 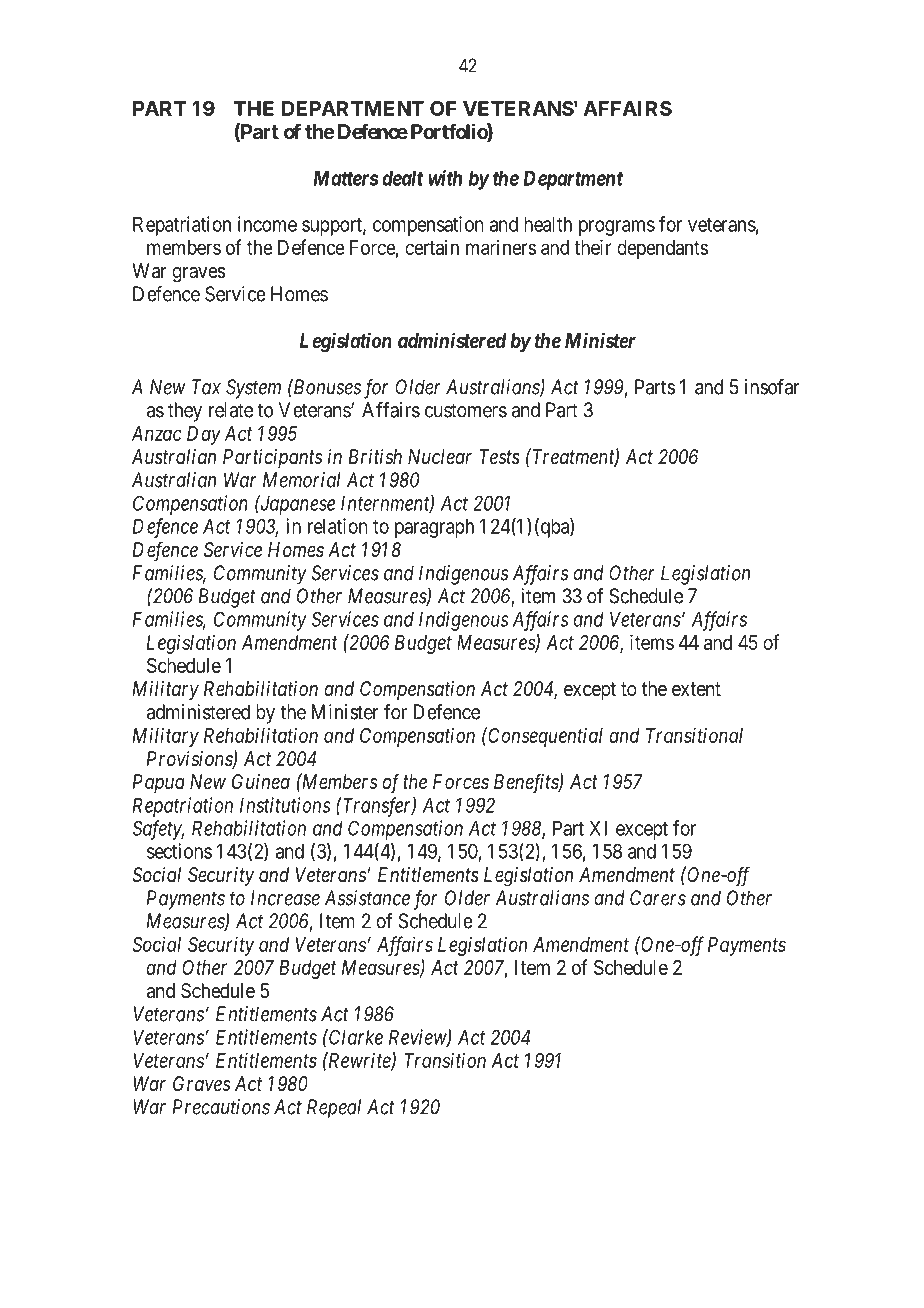 I want to click on with, so click(x=445, y=178).
